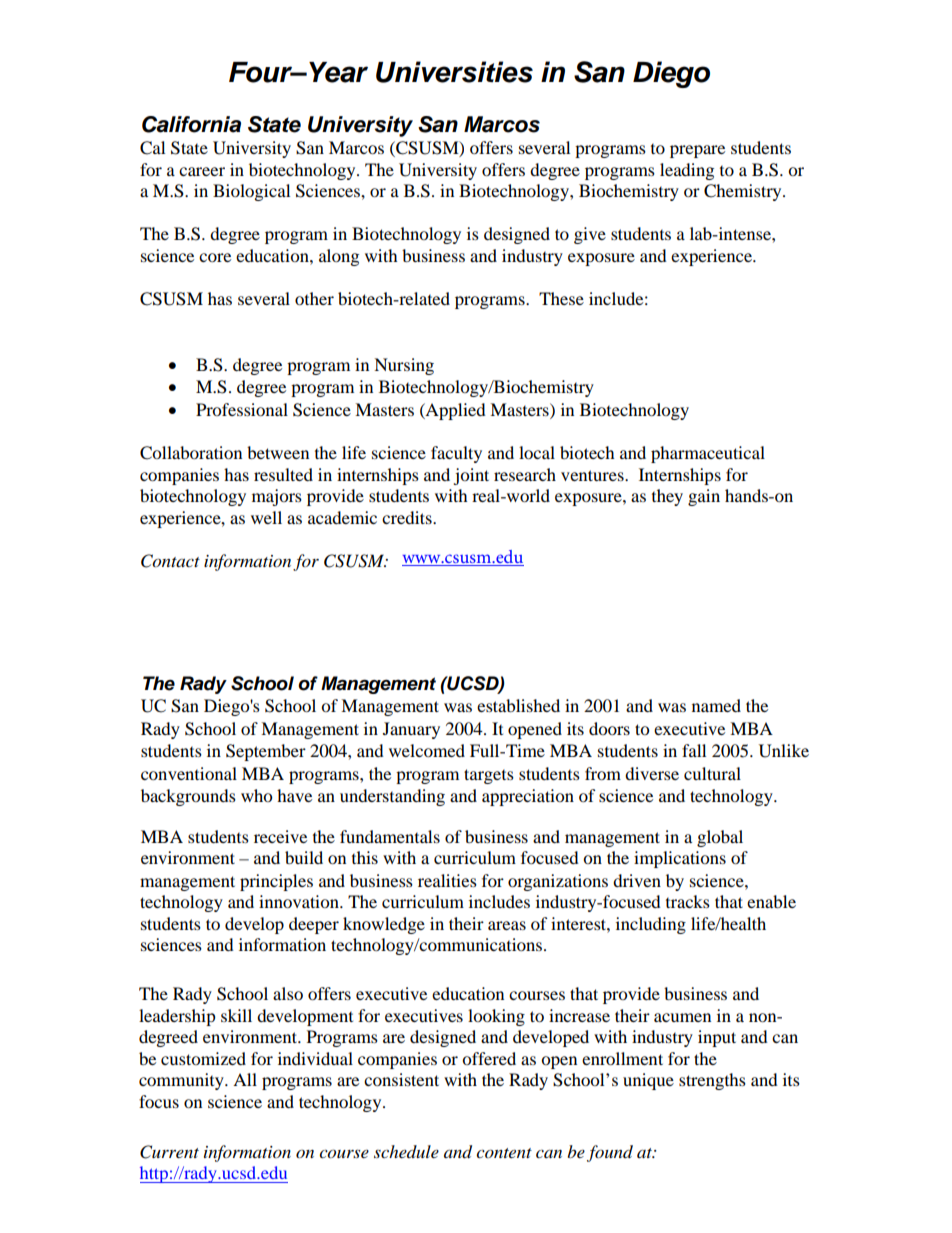 Image resolution: width=952 pixels, height=1233 pixels. I want to click on principles, so click(276, 882).
